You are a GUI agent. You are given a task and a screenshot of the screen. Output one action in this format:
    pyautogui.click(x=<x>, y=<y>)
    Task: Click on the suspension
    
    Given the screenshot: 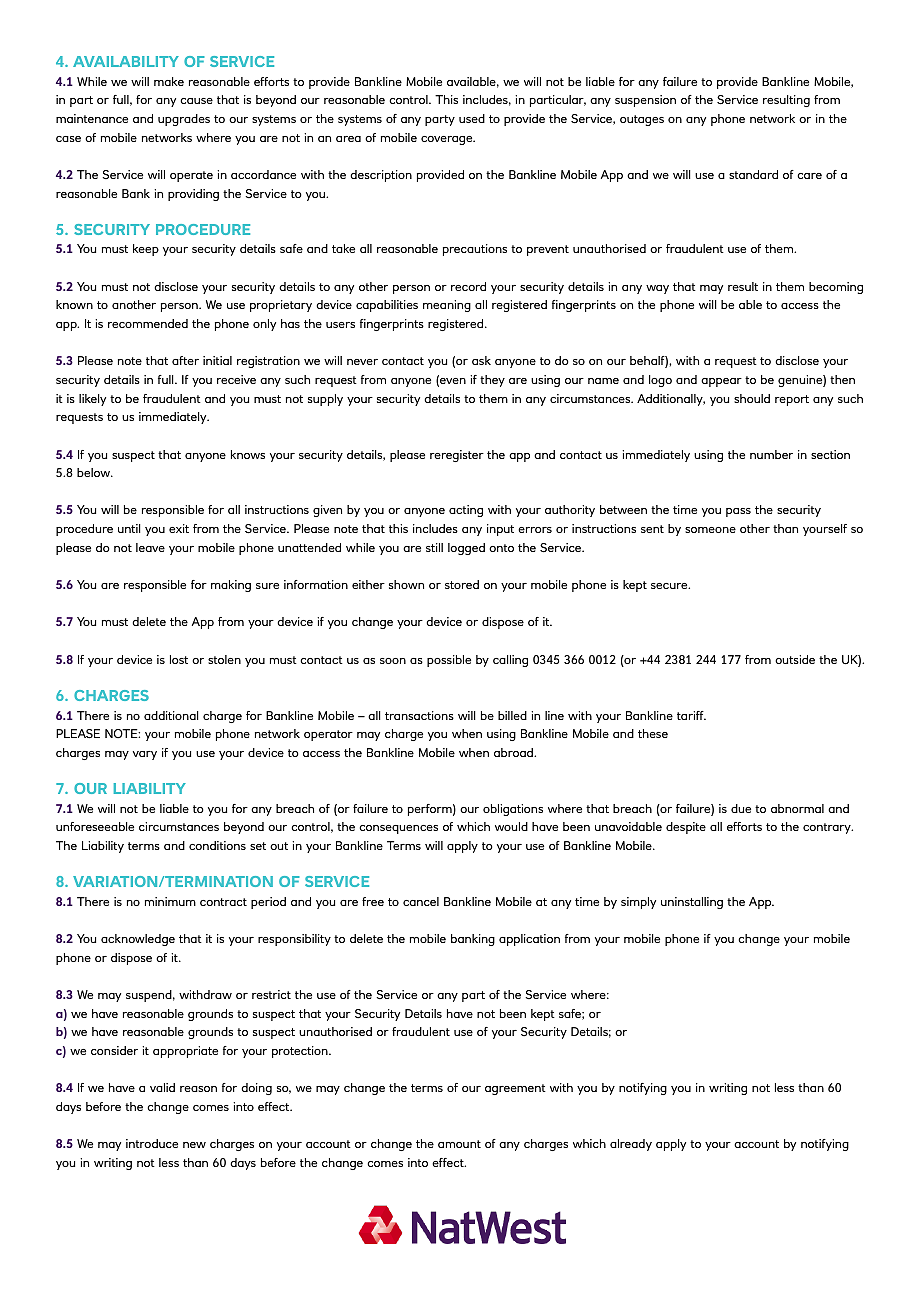 What is the action you would take?
    pyautogui.click(x=645, y=101)
